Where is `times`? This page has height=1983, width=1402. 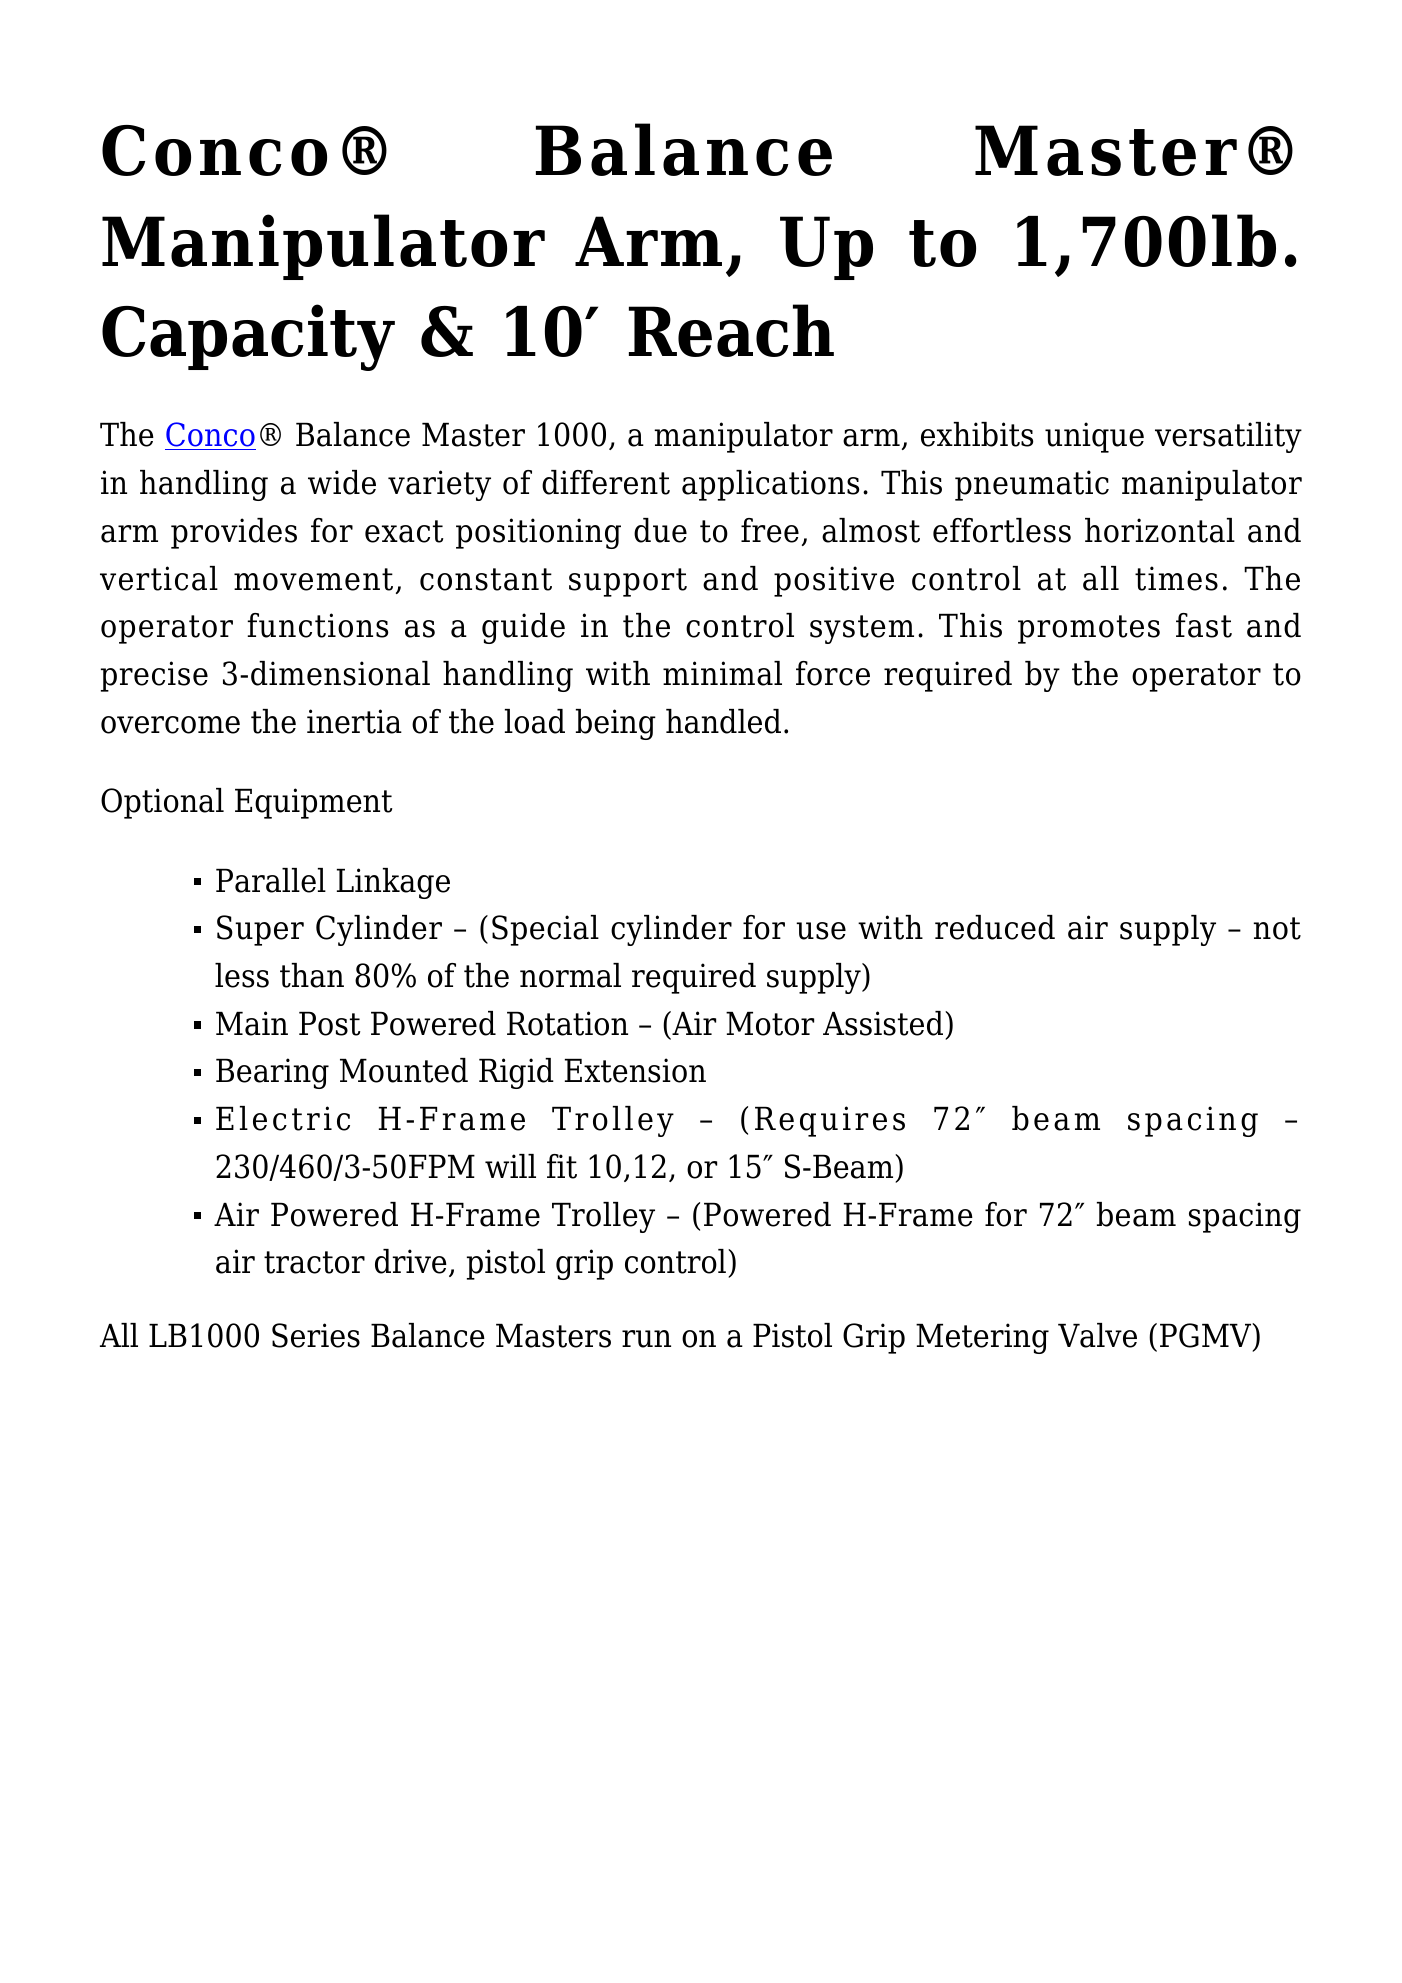
times is located at coordinates (1176, 578).
